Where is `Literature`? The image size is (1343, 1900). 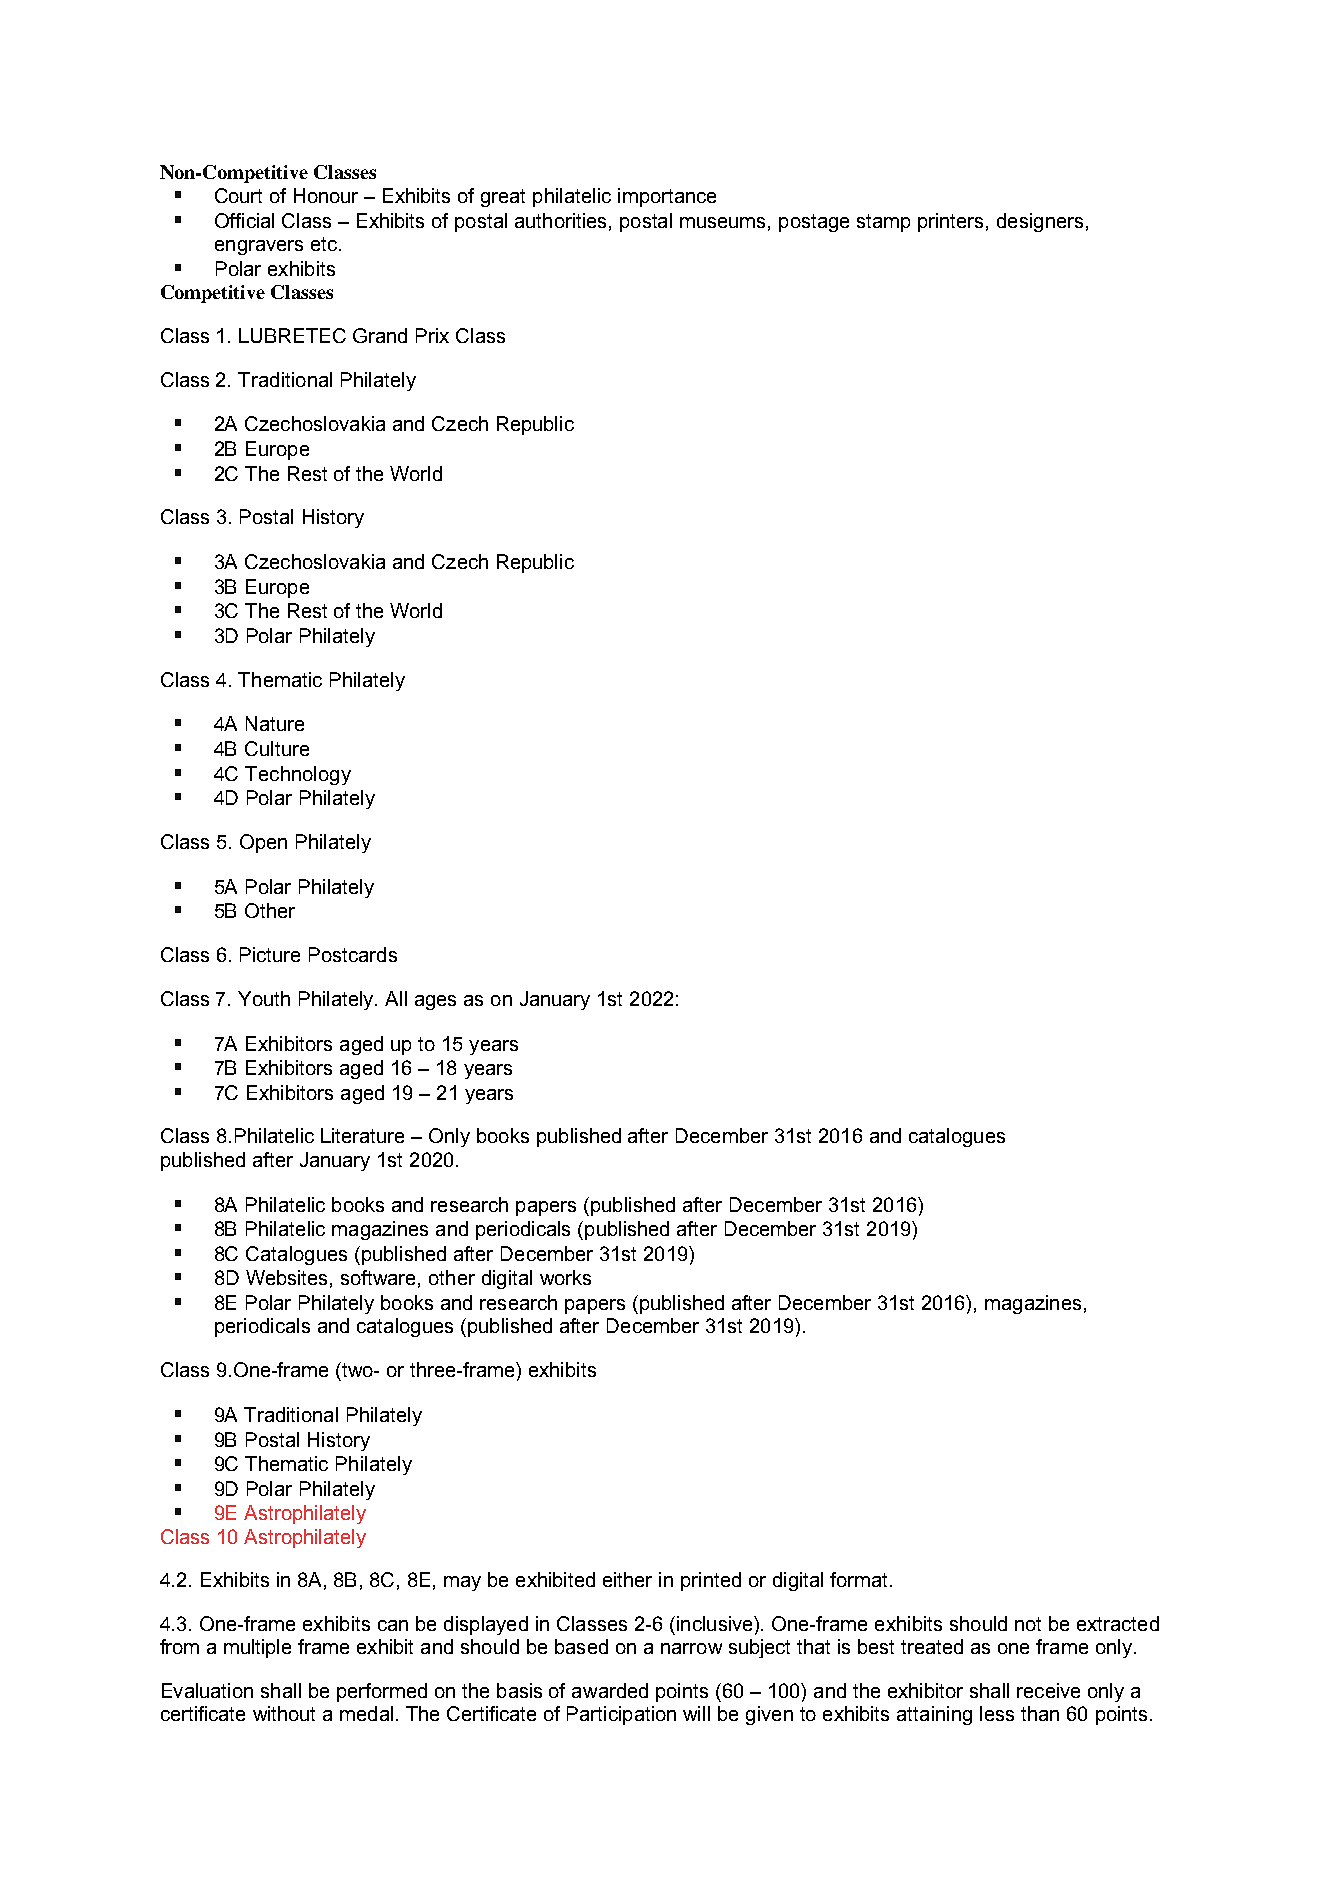
Literature is located at coordinates (362, 1135).
